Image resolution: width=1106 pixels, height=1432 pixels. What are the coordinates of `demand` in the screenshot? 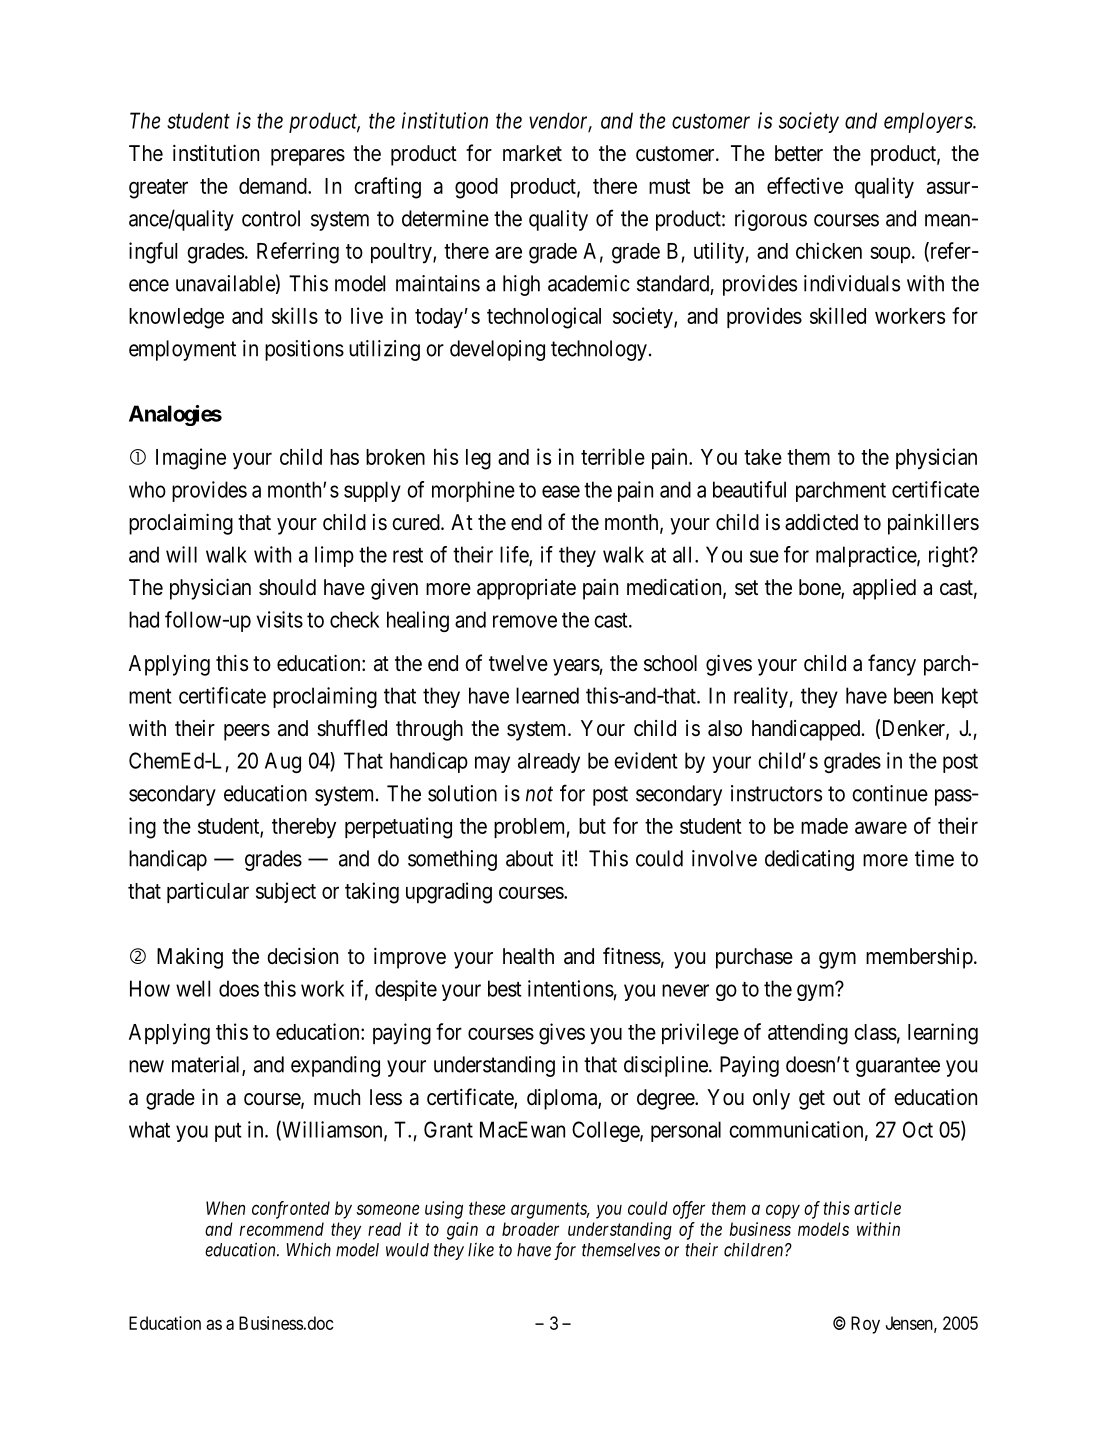 It's located at (274, 186).
